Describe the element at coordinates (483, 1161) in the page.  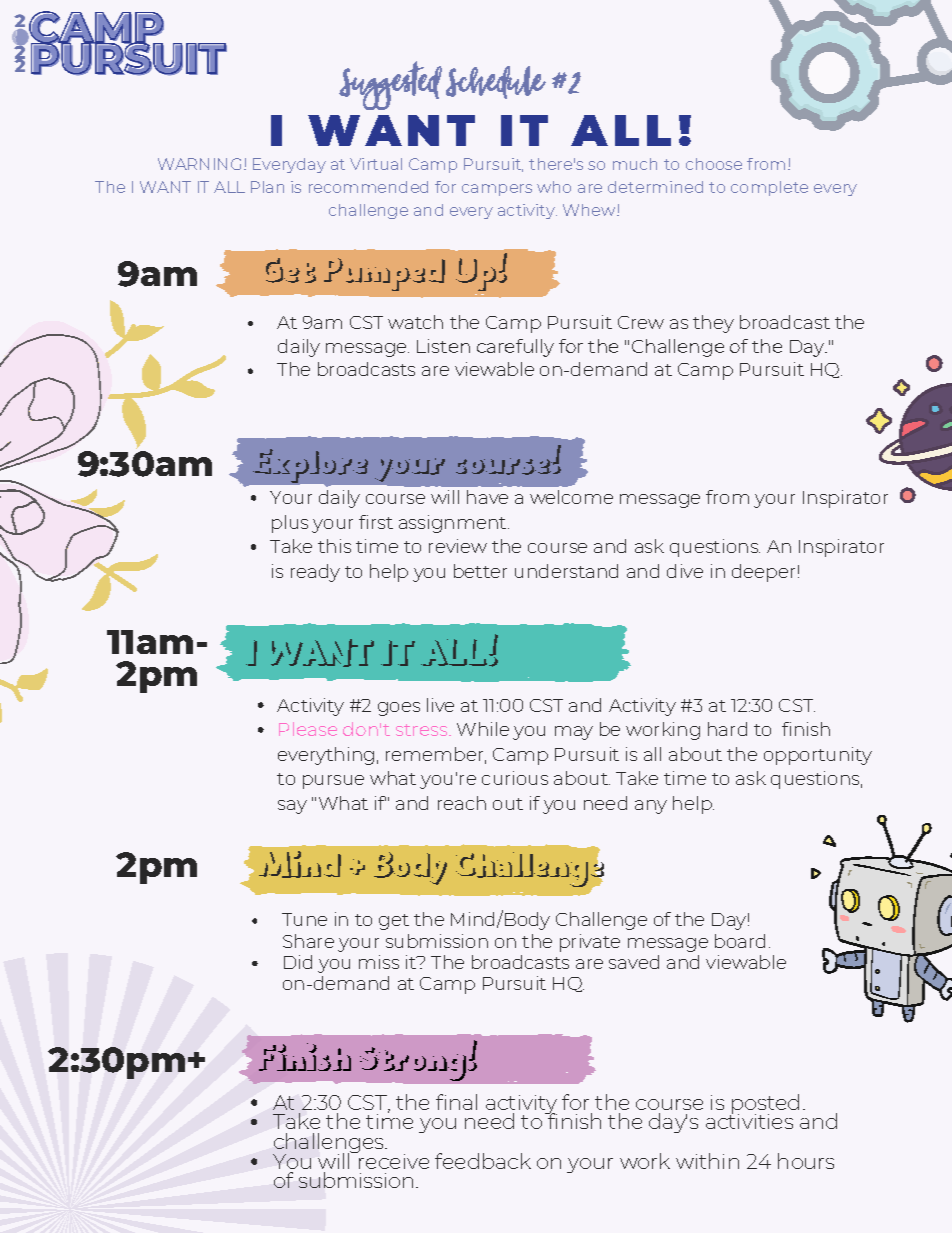
I see `feedback` at that location.
